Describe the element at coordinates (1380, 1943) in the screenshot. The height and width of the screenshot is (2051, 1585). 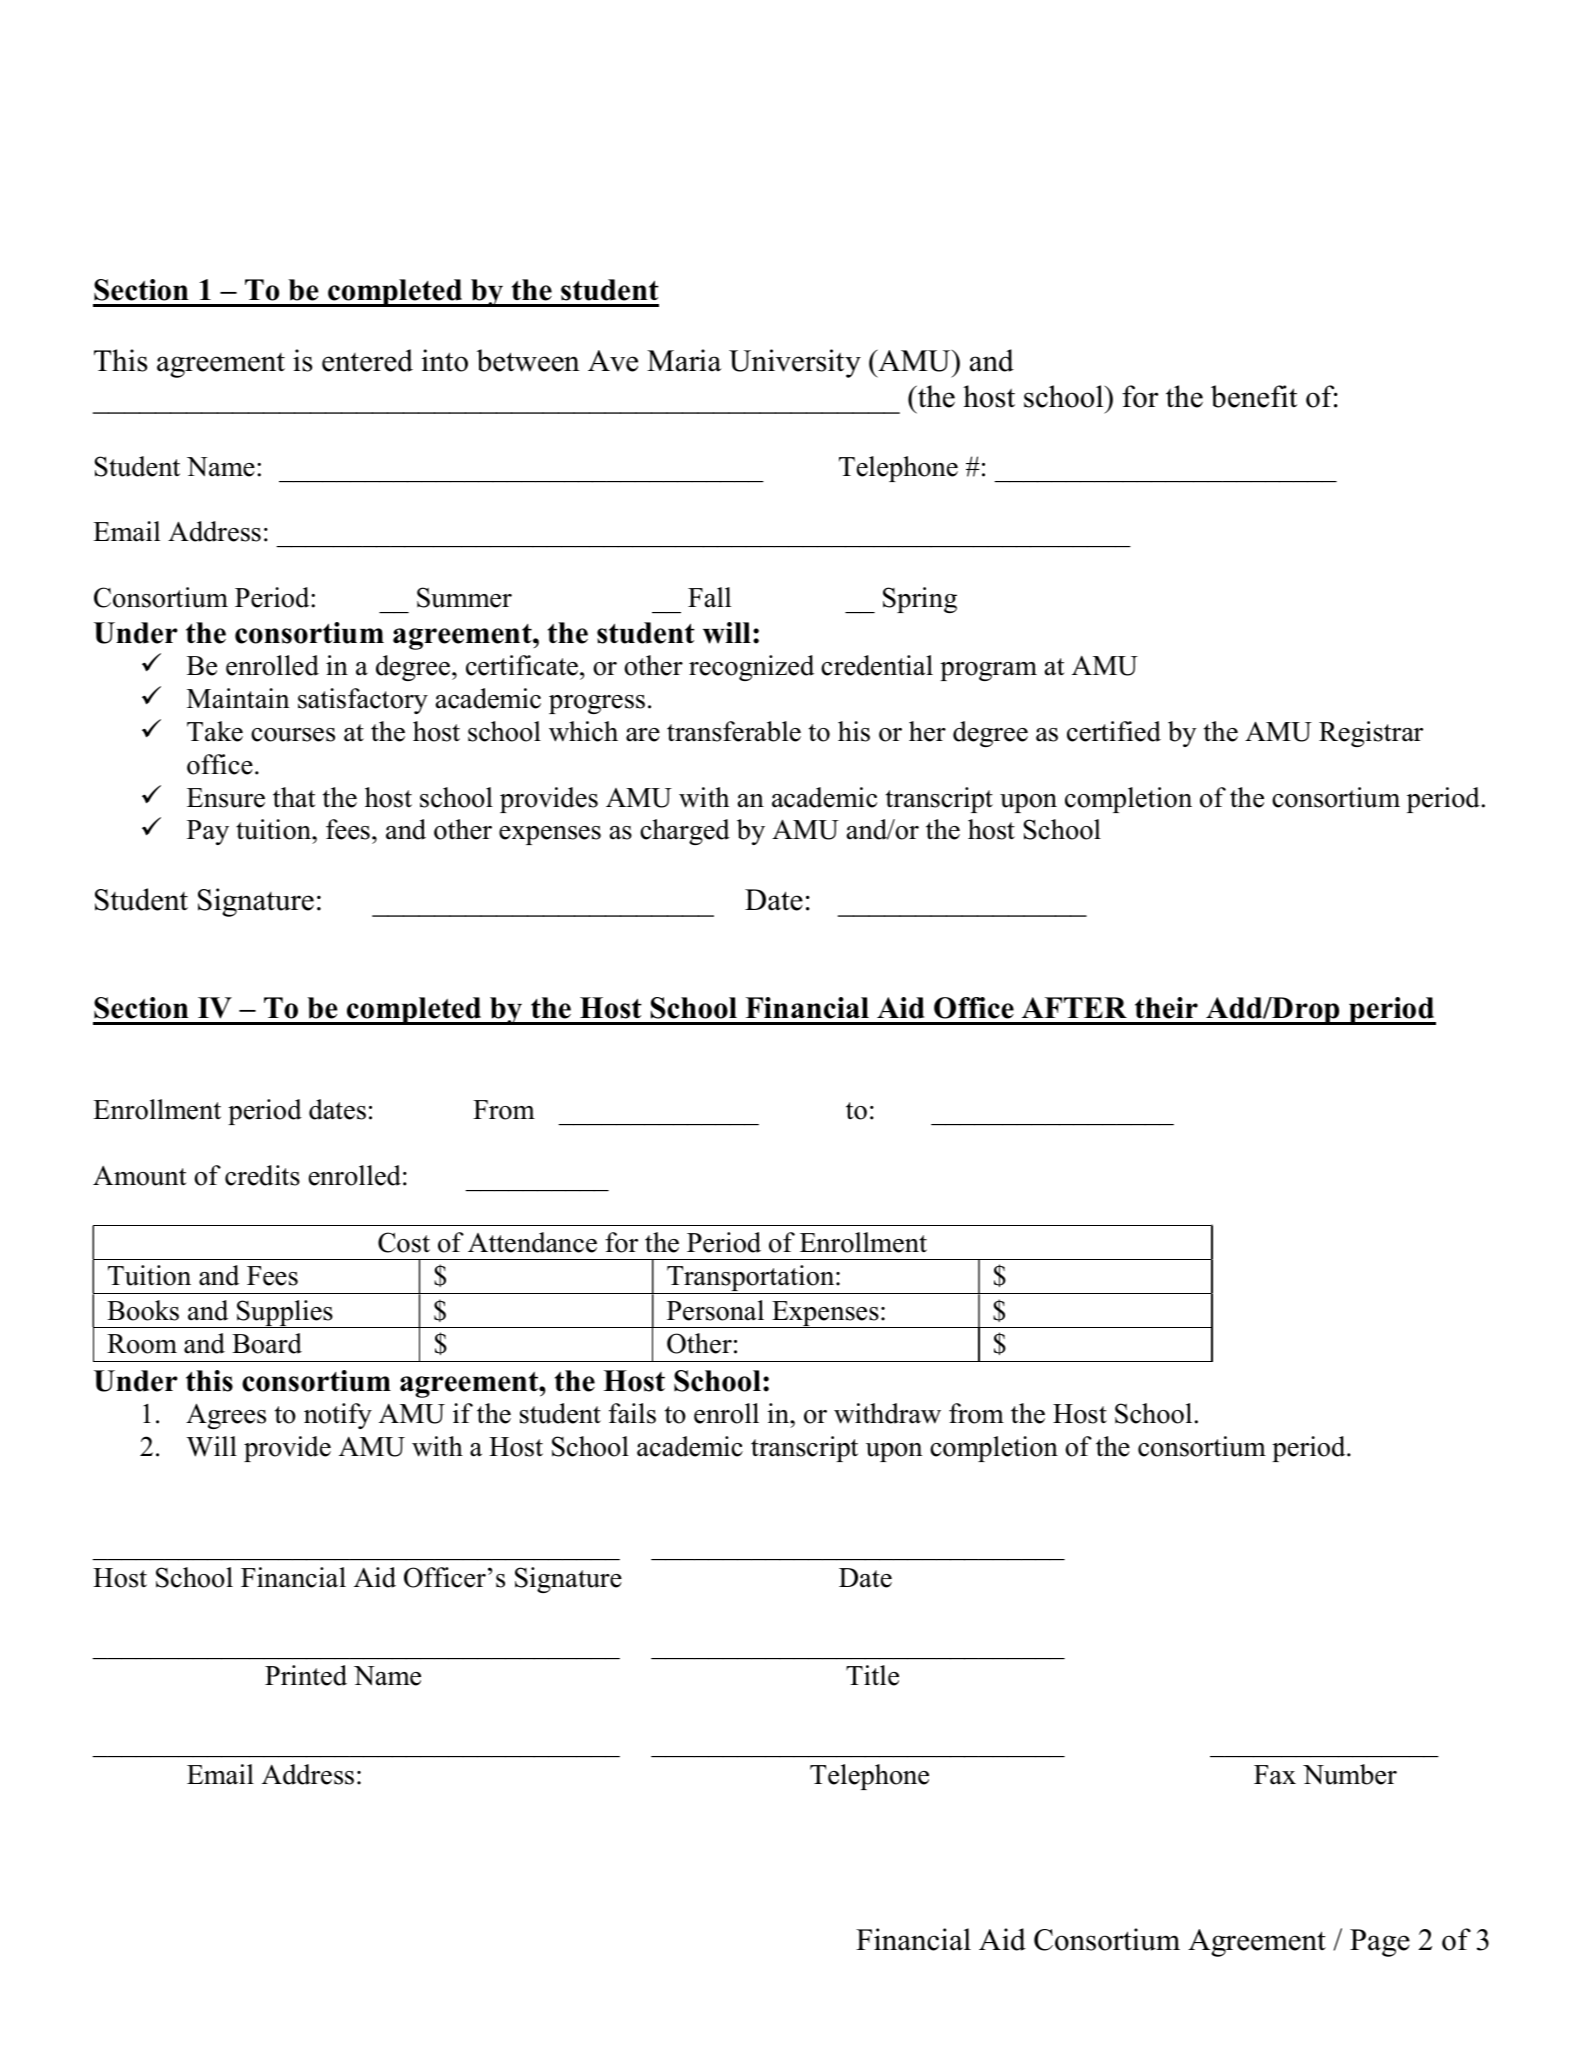
I see `Page` at that location.
